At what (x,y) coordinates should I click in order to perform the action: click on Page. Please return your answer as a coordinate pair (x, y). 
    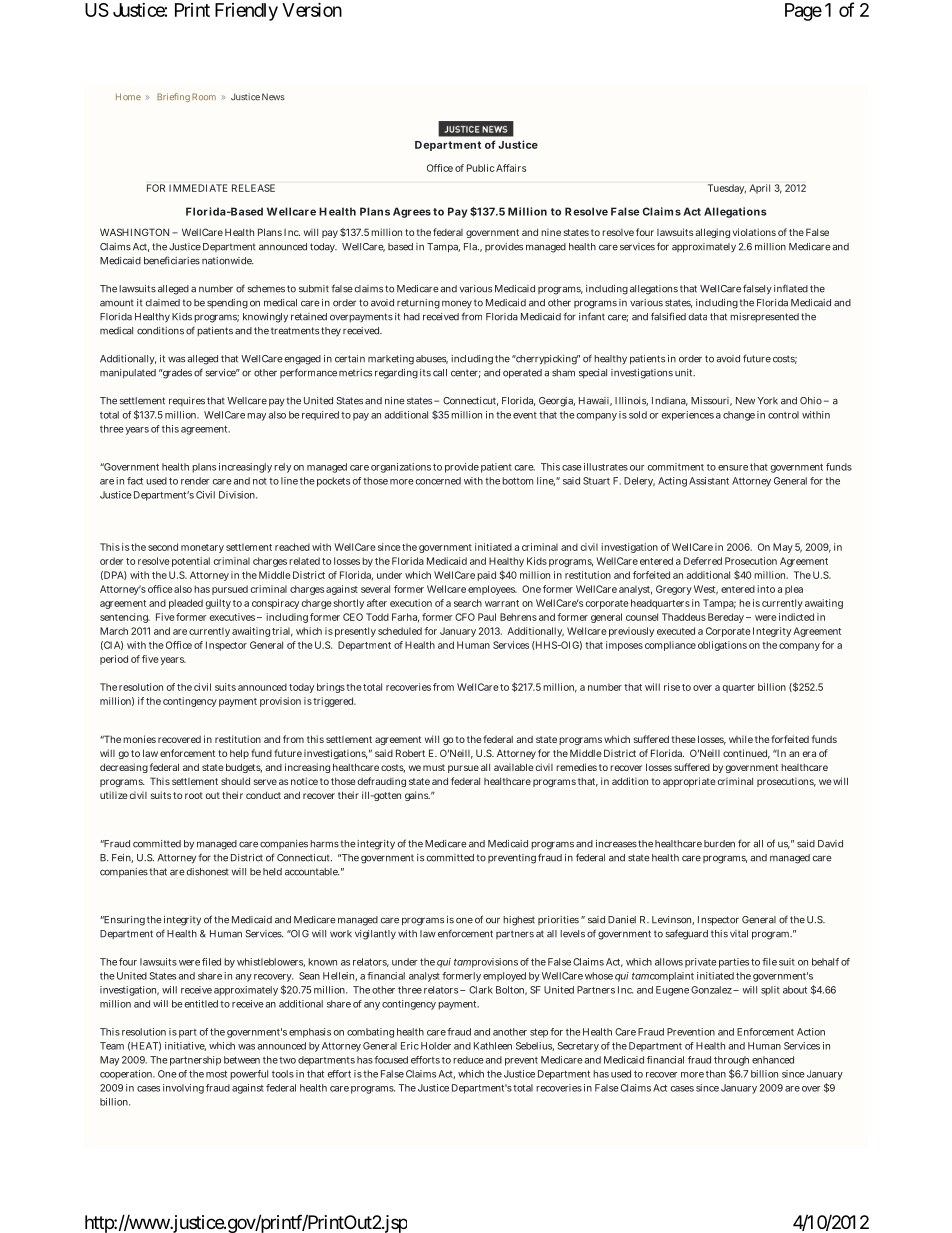
    Looking at the image, I should click on (803, 12).
